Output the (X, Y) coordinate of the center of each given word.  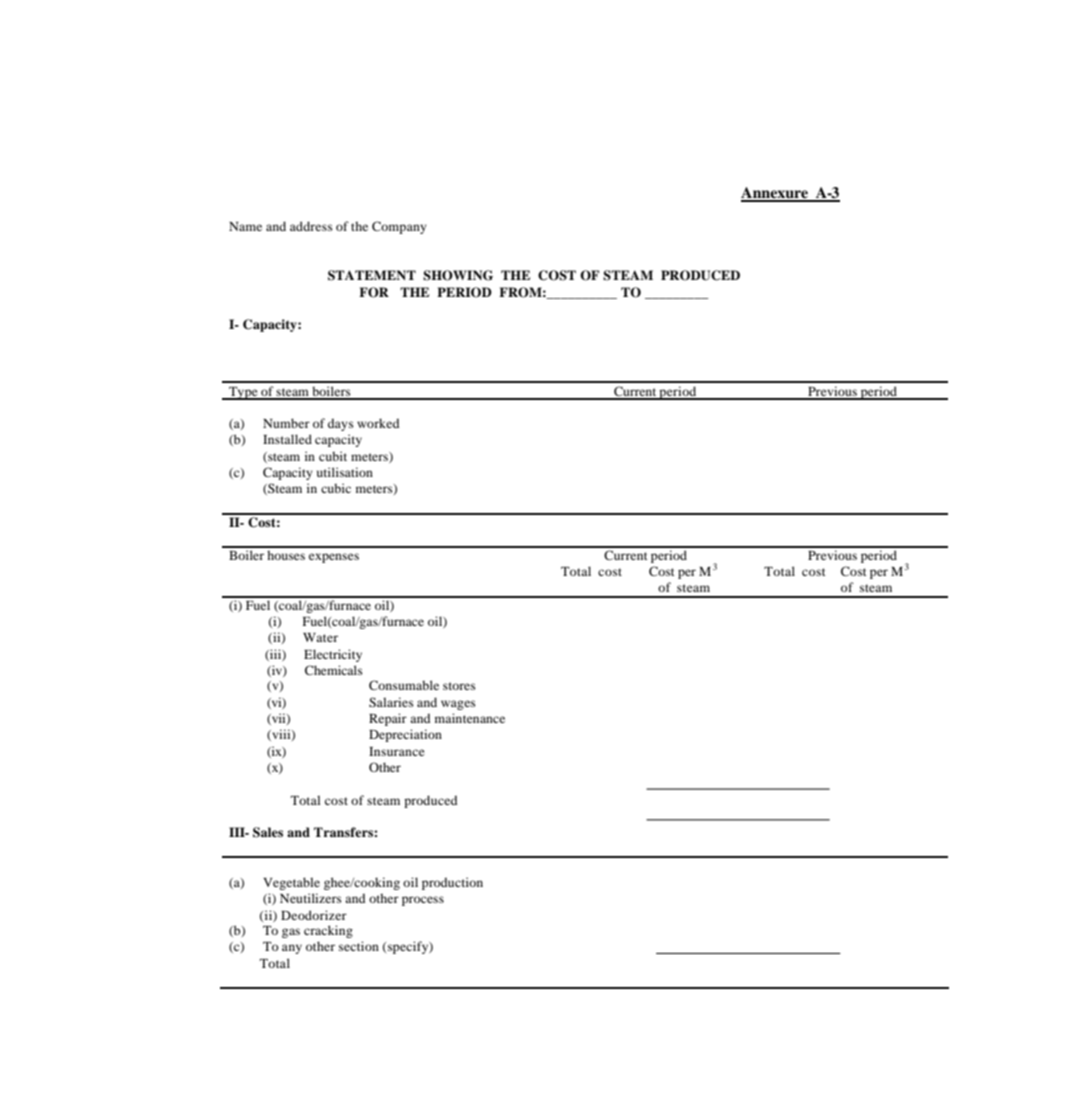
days (341, 424)
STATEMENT (372, 275)
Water (320, 637)
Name (245, 226)
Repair (388, 719)
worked (378, 423)
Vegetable (291, 883)
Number (286, 423)
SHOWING (458, 275)
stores (459, 686)
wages (458, 705)
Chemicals (334, 670)
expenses (334, 558)
